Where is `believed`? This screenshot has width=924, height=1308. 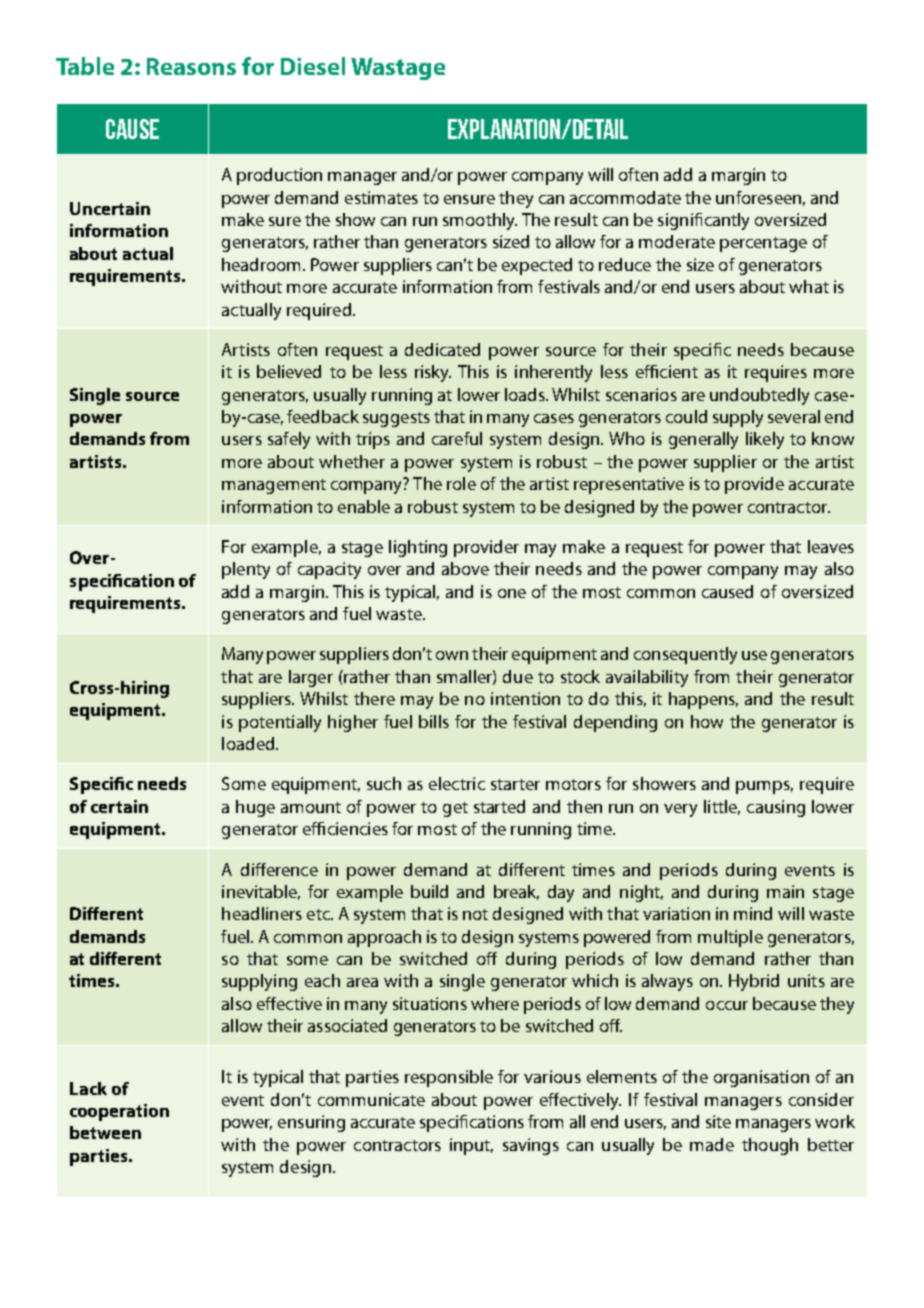
believed is located at coordinates (289, 371).
